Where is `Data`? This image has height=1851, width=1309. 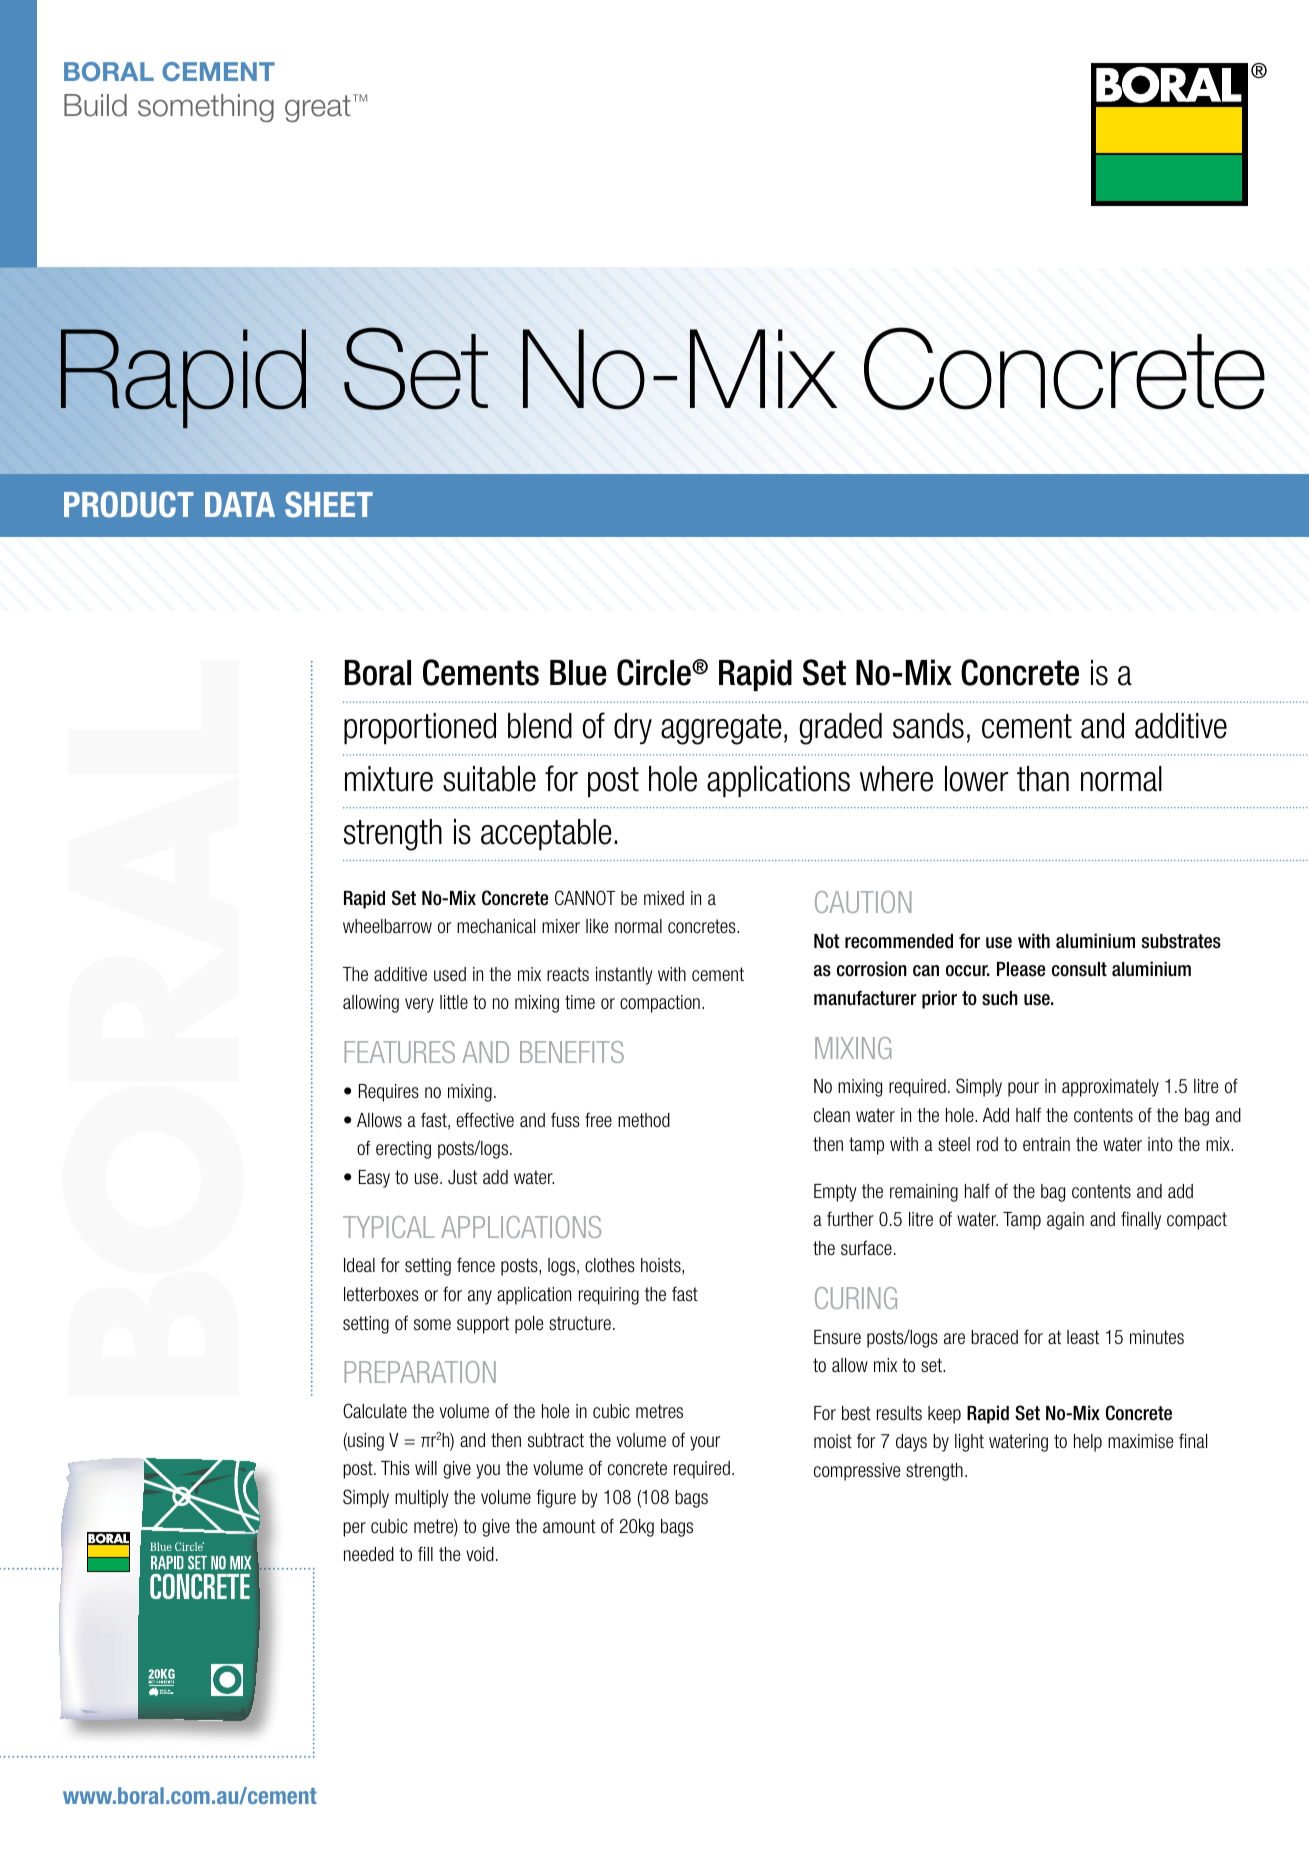
Data is located at coordinates (240, 504).
